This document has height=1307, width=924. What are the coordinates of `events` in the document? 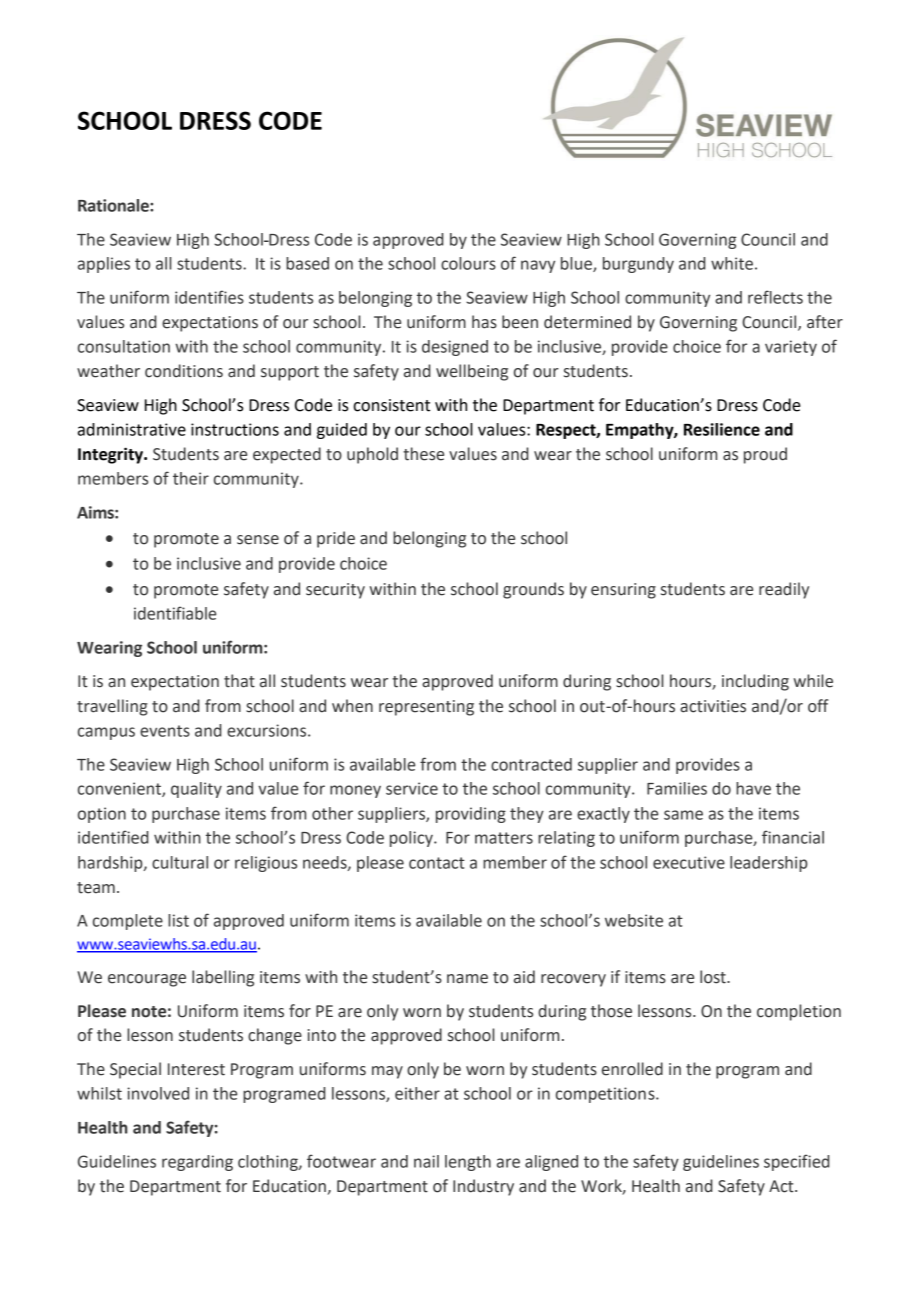 It's located at (165, 731).
